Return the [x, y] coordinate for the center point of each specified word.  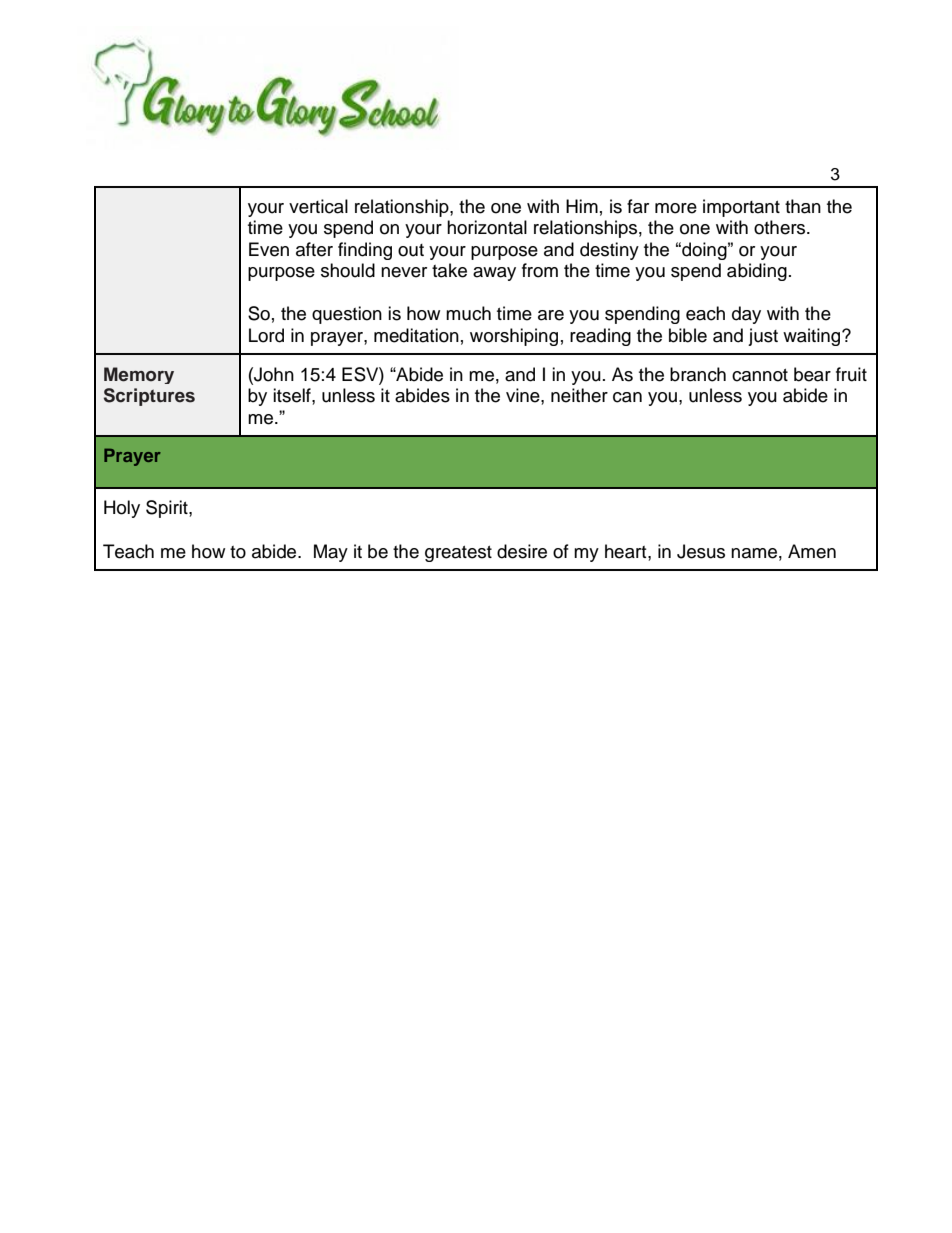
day [746, 315]
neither [579, 395]
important [741, 208]
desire [522, 551]
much [468, 313]
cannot [760, 375]
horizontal [487, 227]
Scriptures [149, 397]
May [331, 553]
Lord [266, 335]
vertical [318, 206]
